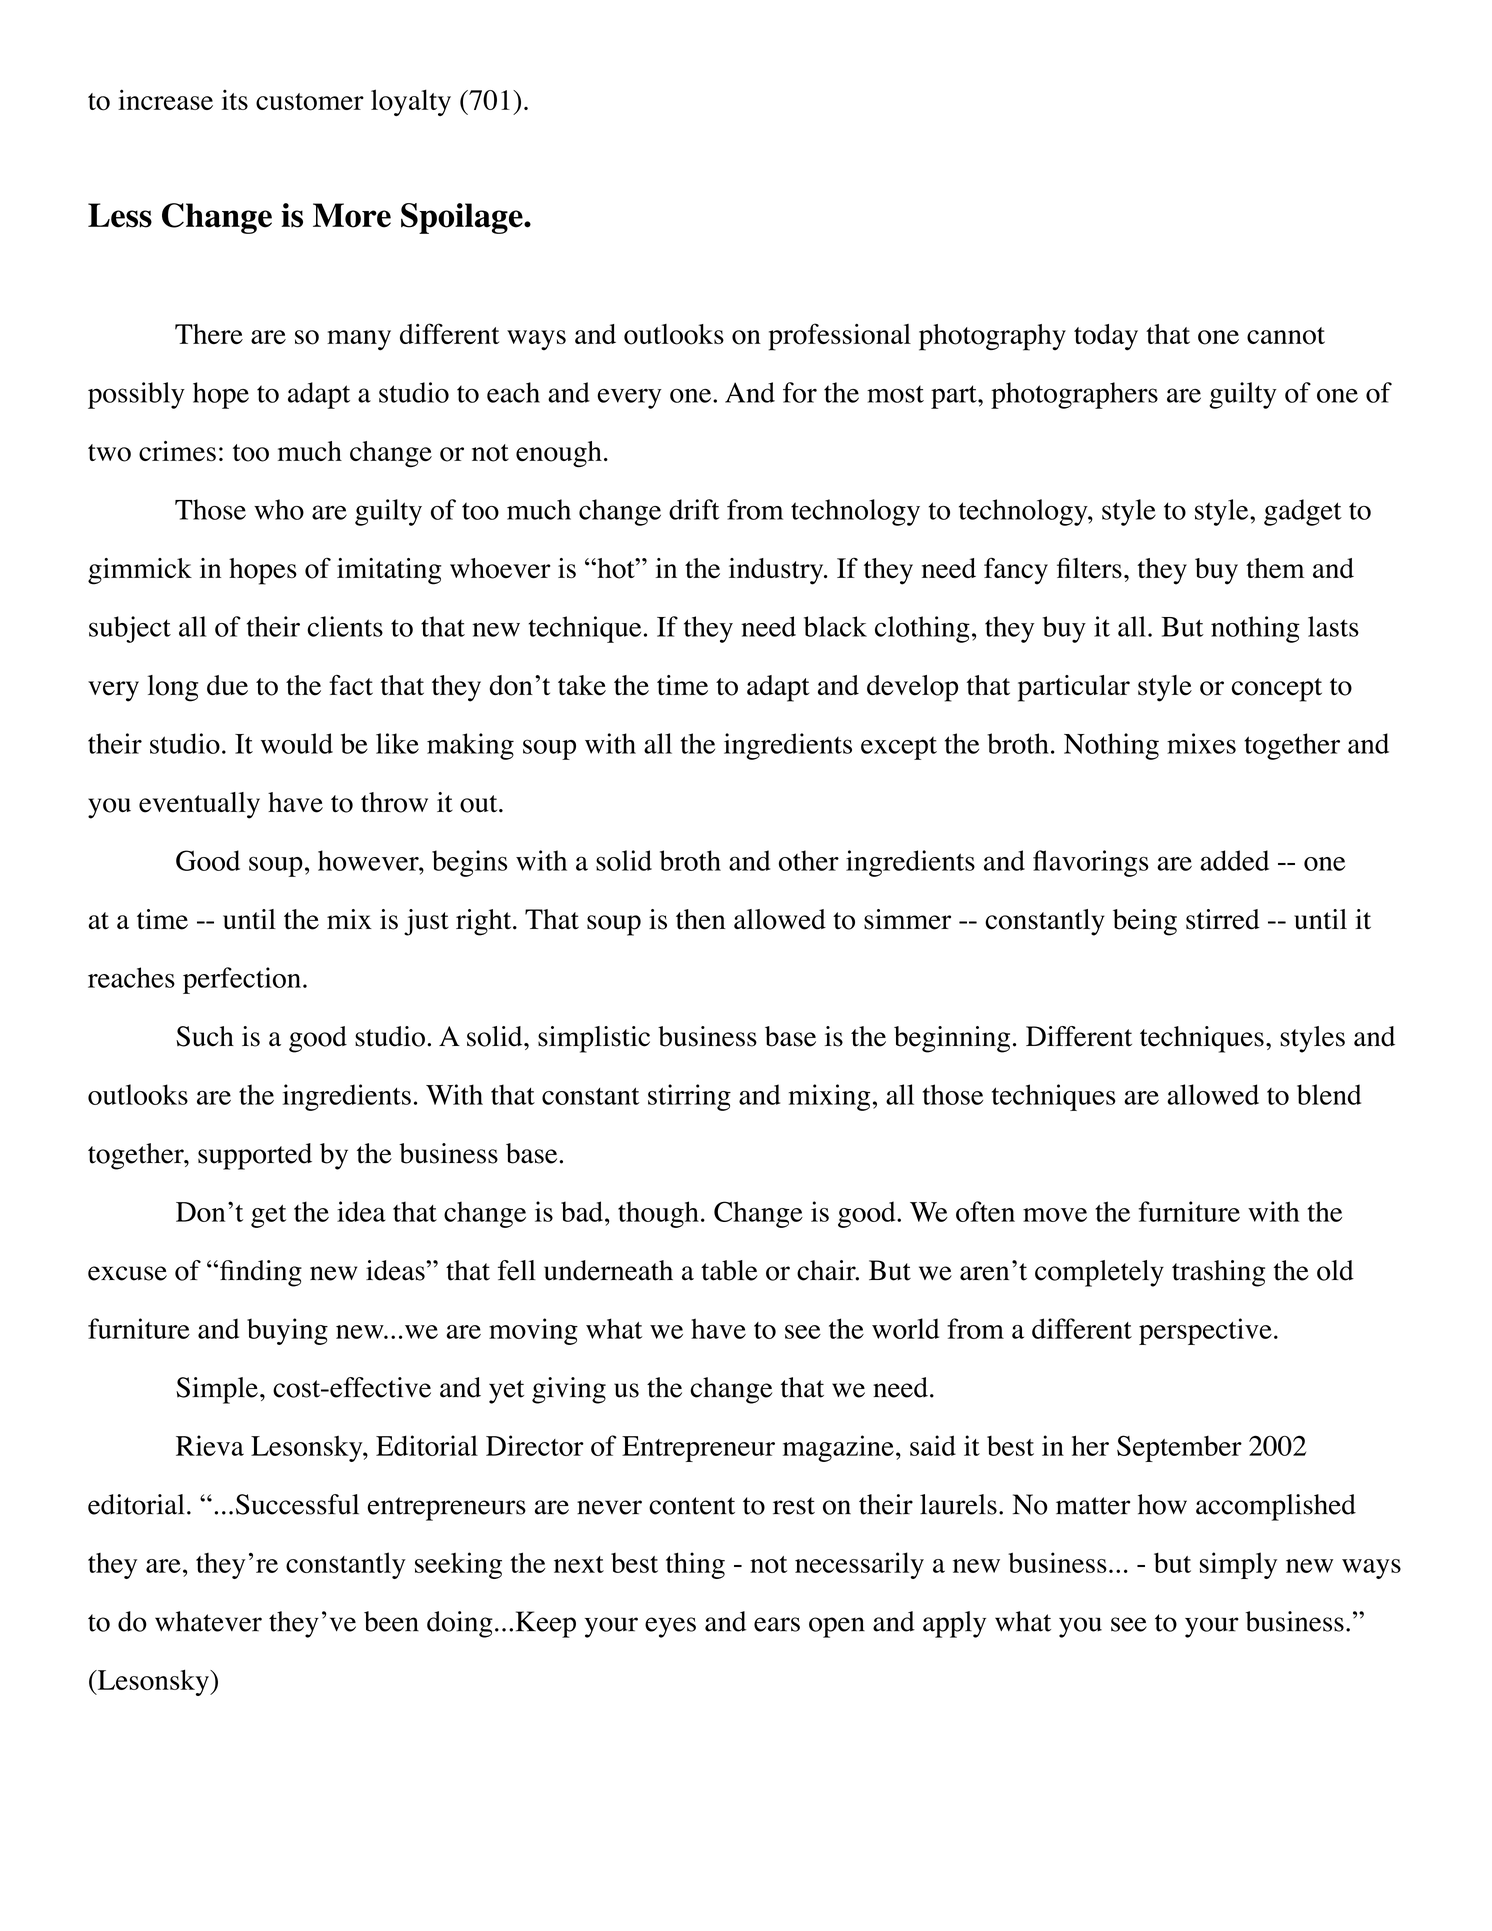 The image size is (1492, 1931). I want to click on ears, so click(777, 1624).
